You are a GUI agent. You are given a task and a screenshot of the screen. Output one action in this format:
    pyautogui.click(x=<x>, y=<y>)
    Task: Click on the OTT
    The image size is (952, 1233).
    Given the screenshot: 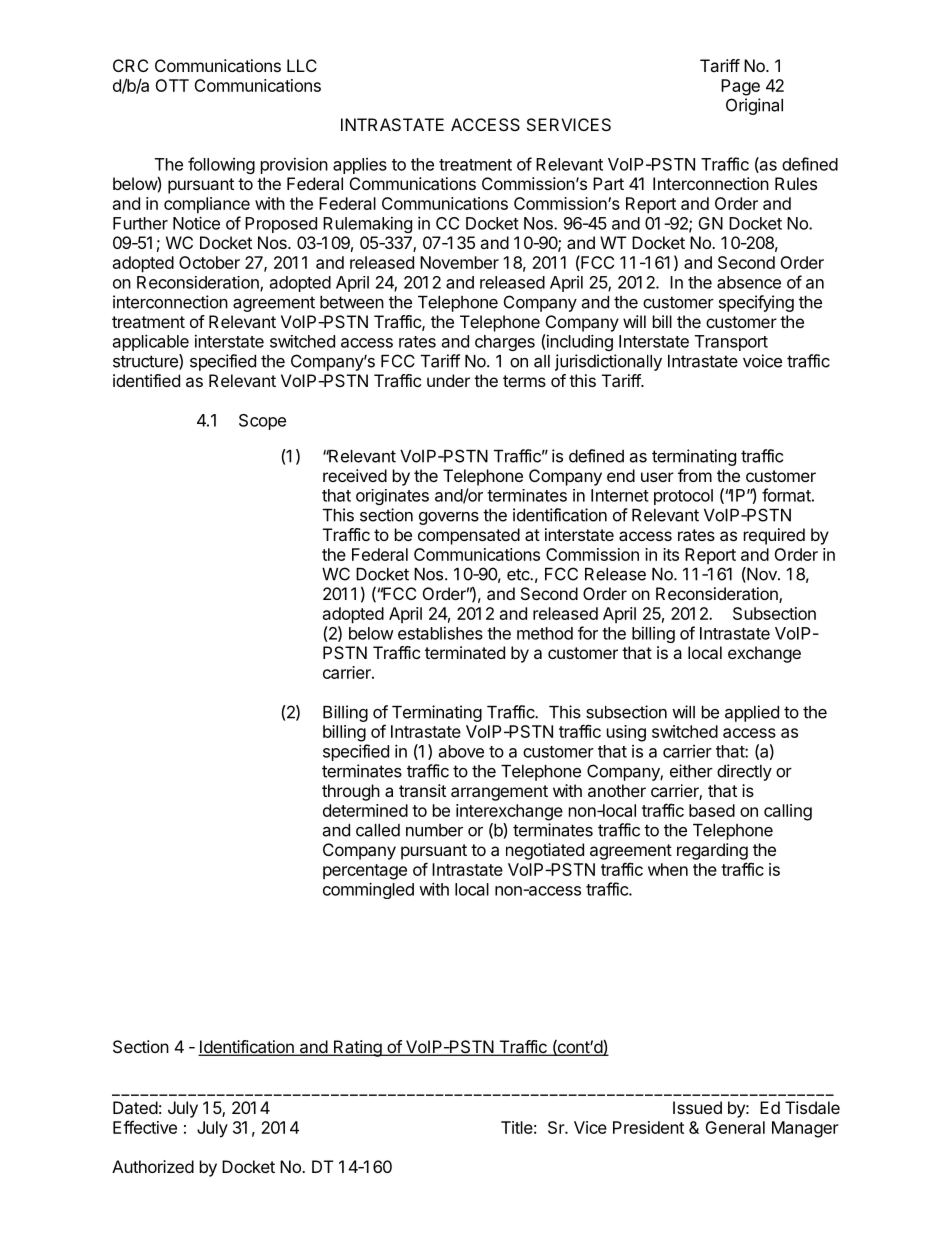 What is the action you would take?
    pyautogui.click(x=172, y=85)
